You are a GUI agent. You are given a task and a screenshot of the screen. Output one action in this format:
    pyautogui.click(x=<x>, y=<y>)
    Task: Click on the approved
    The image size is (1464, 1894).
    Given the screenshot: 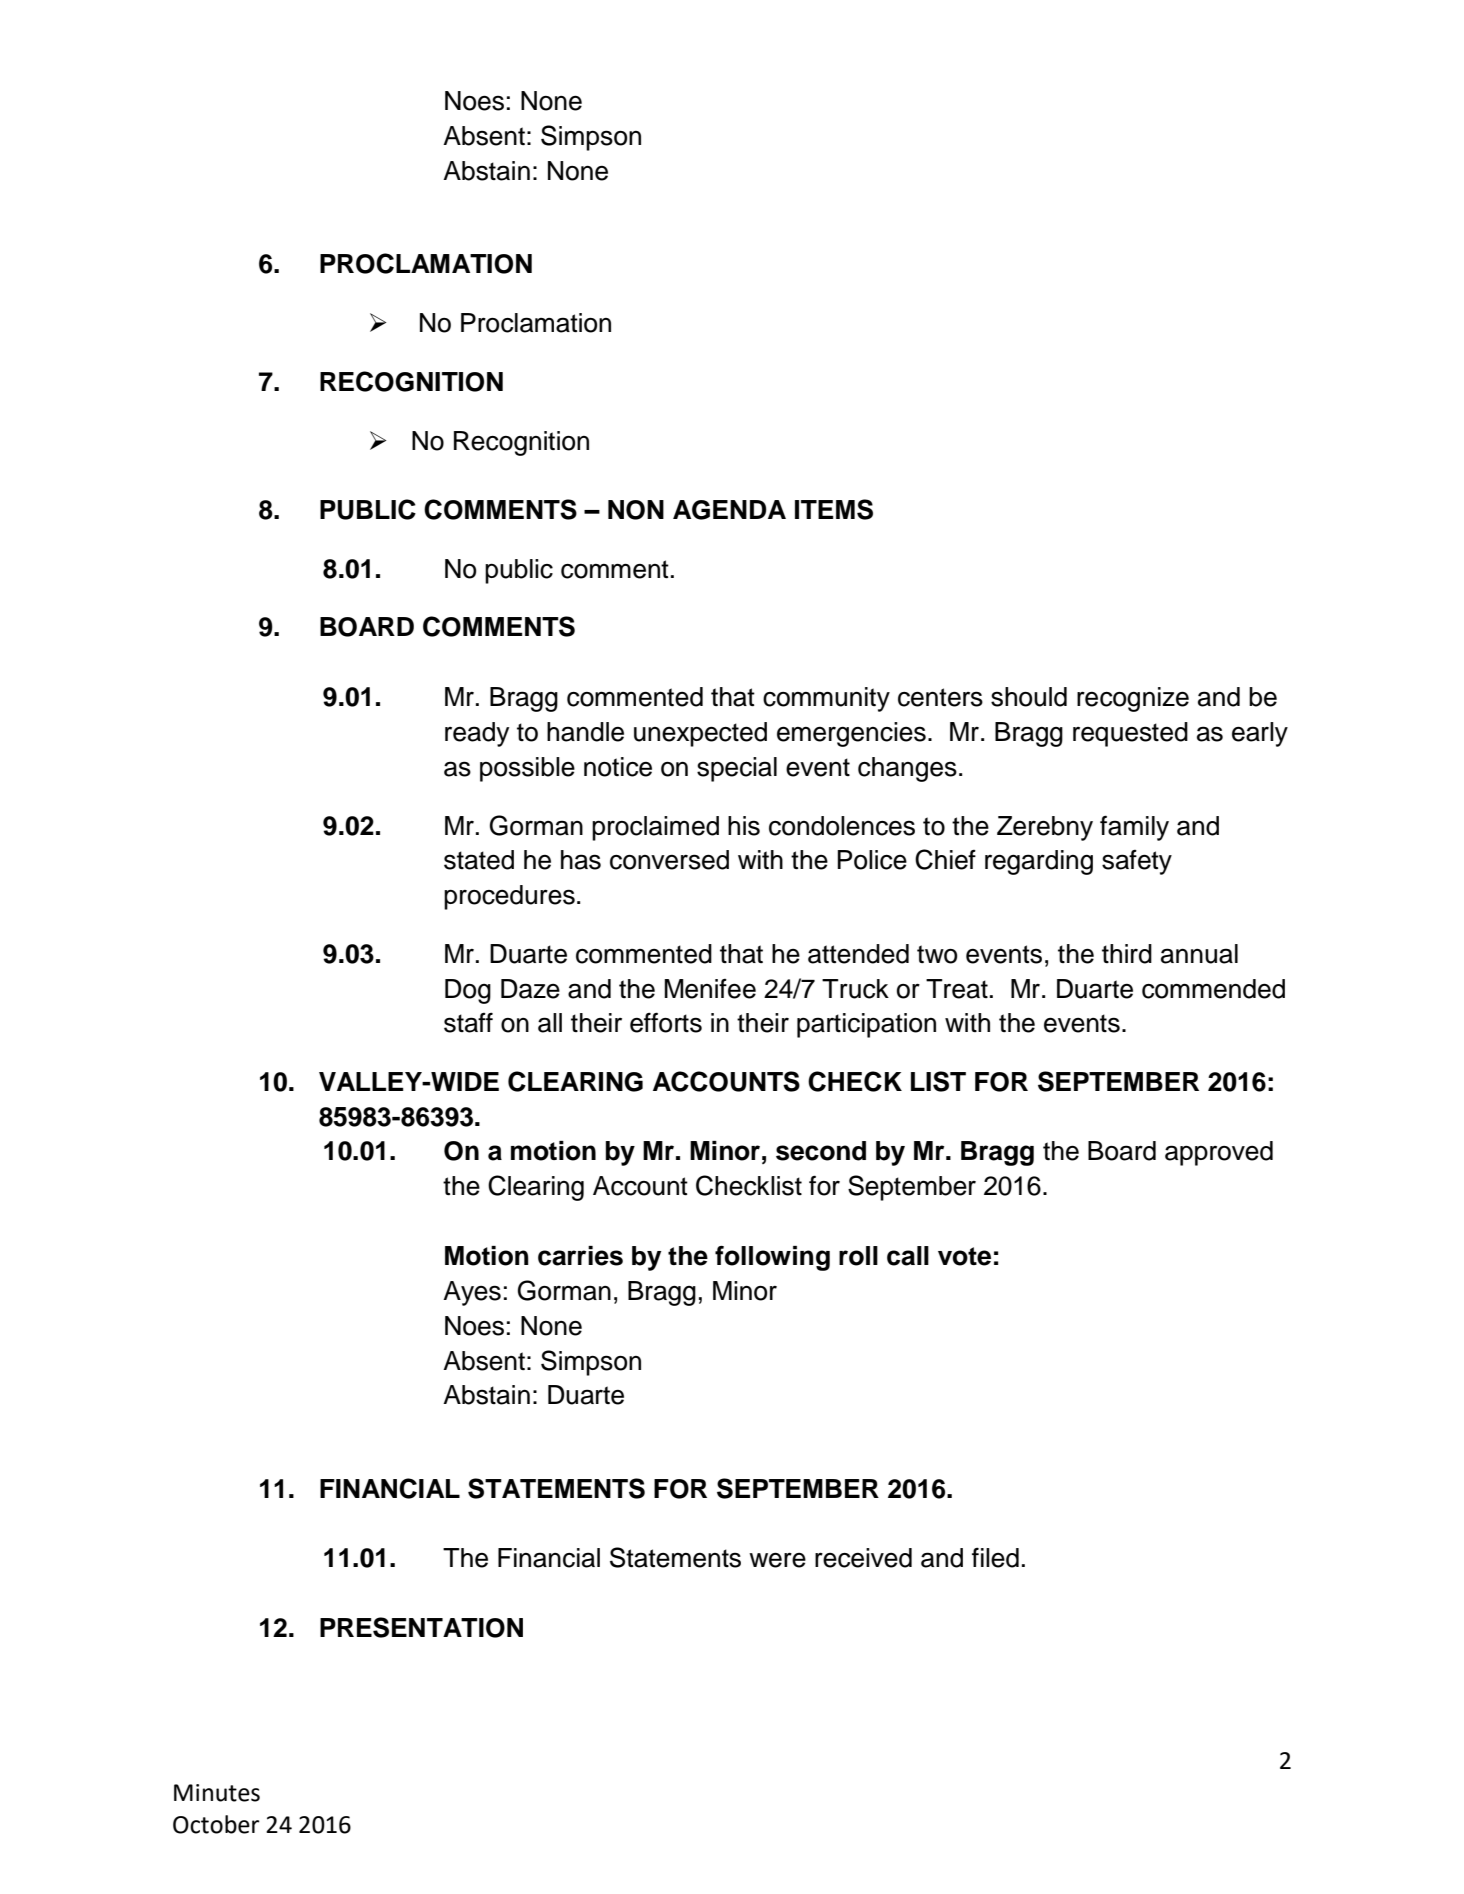 What is the action you would take?
    pyautogui.click(x=1219, y=1153)
